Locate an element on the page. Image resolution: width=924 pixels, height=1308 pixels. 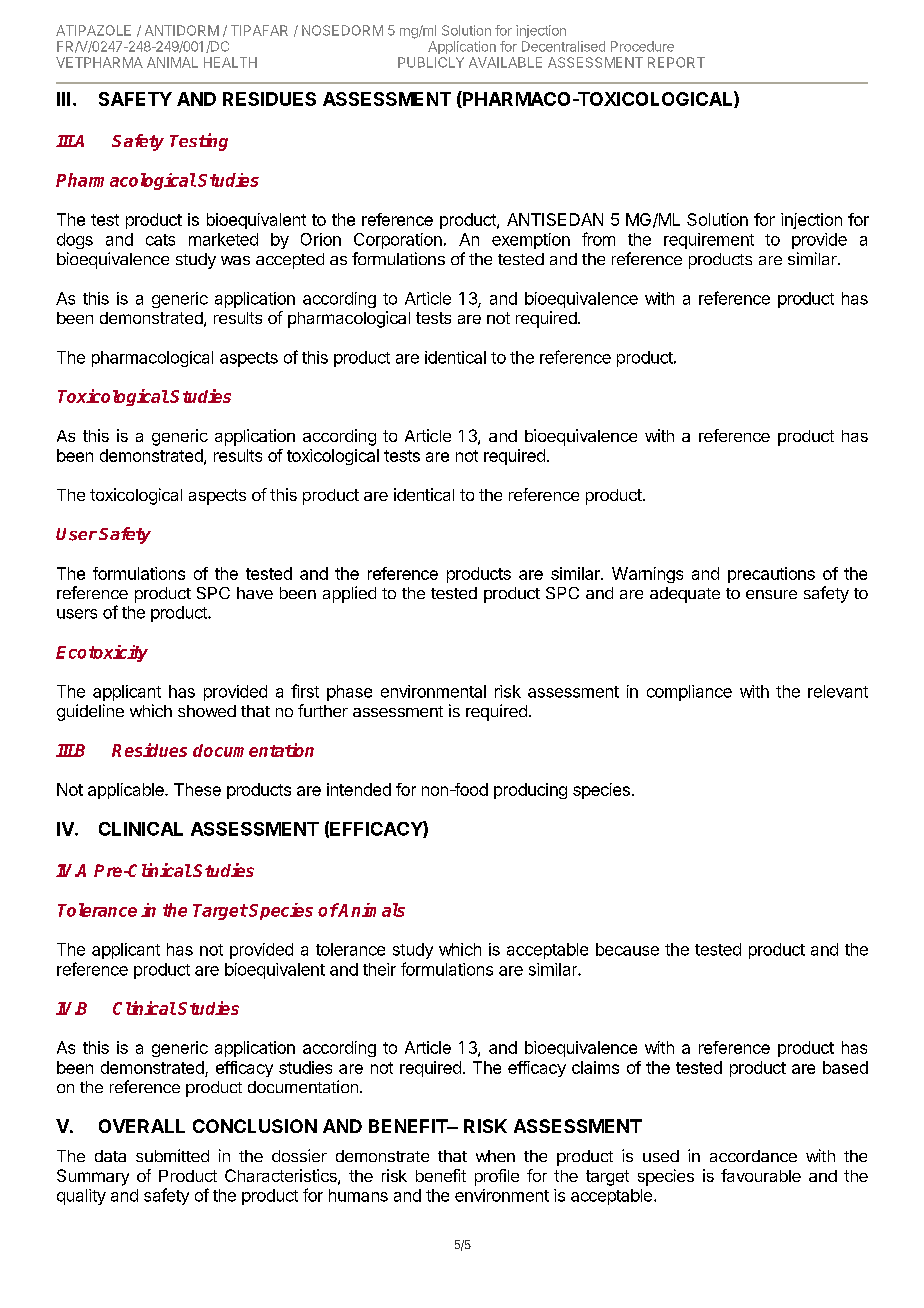
producing is located at coordinates (530, 791).
